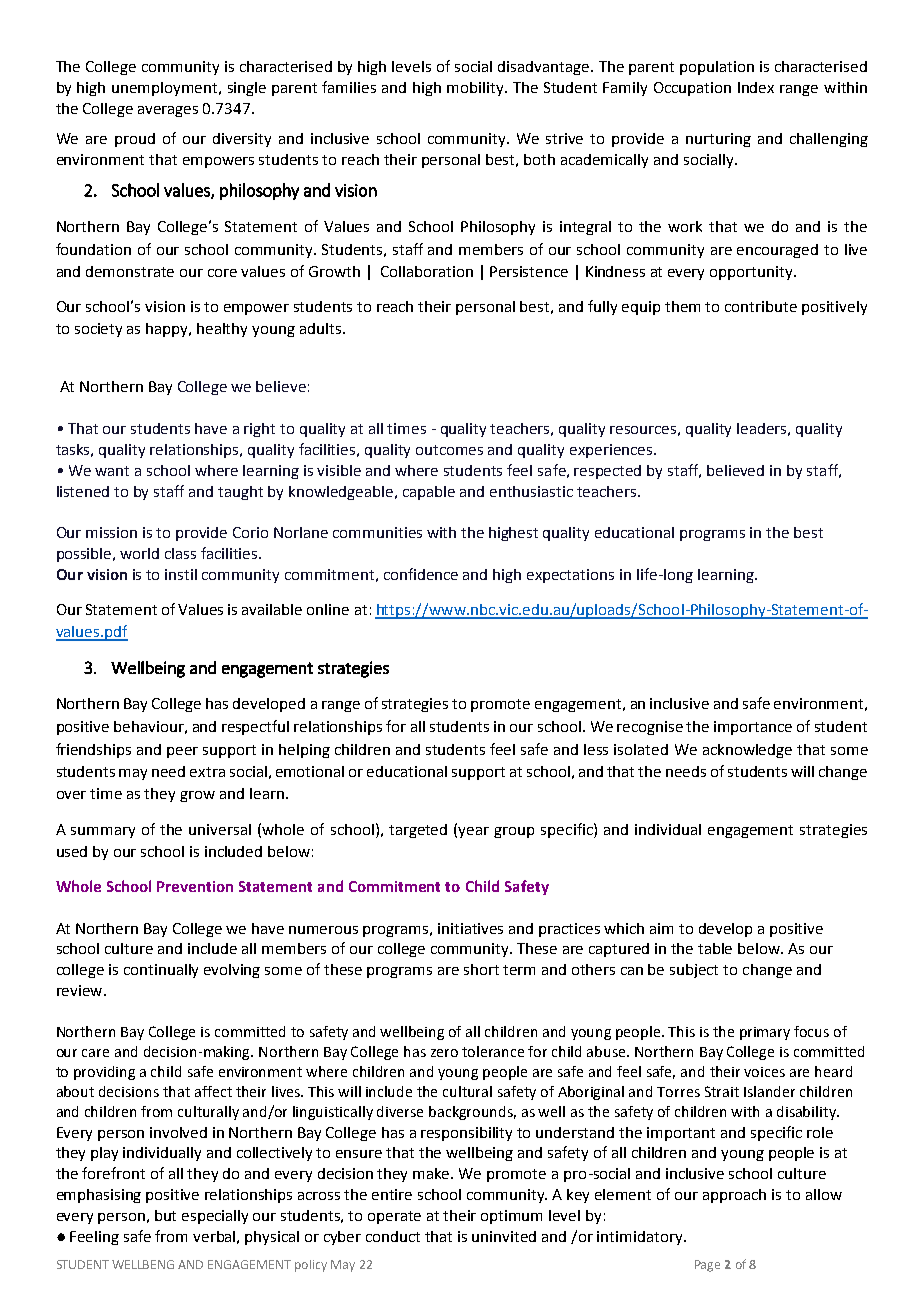  What do you see at coordinates (476, 89) in the screenshot?
I see `mobility` at bounding box center [476, 89].
